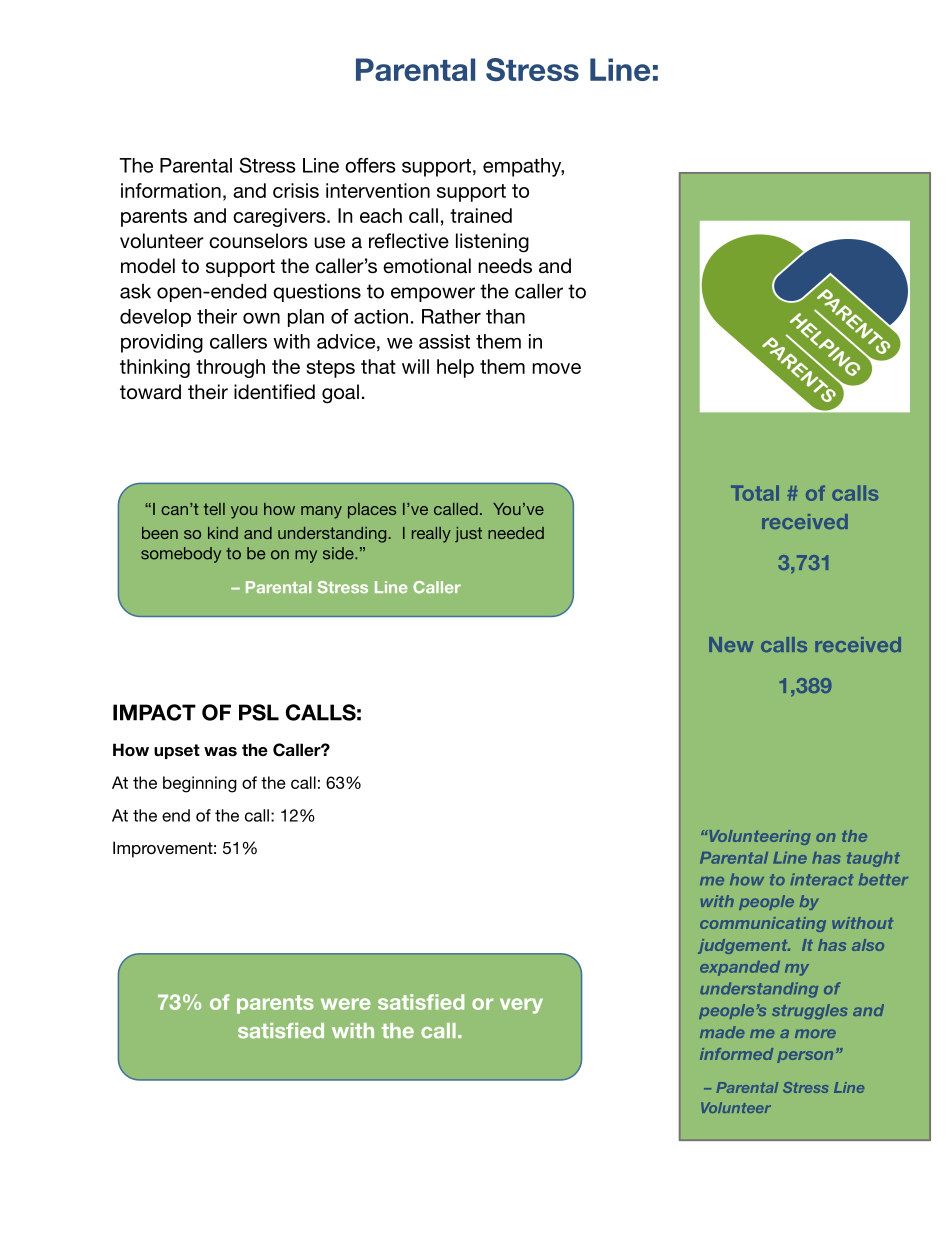 The width and height of the document is (952, 1233). I want to click on identified, so click(274, 392).
